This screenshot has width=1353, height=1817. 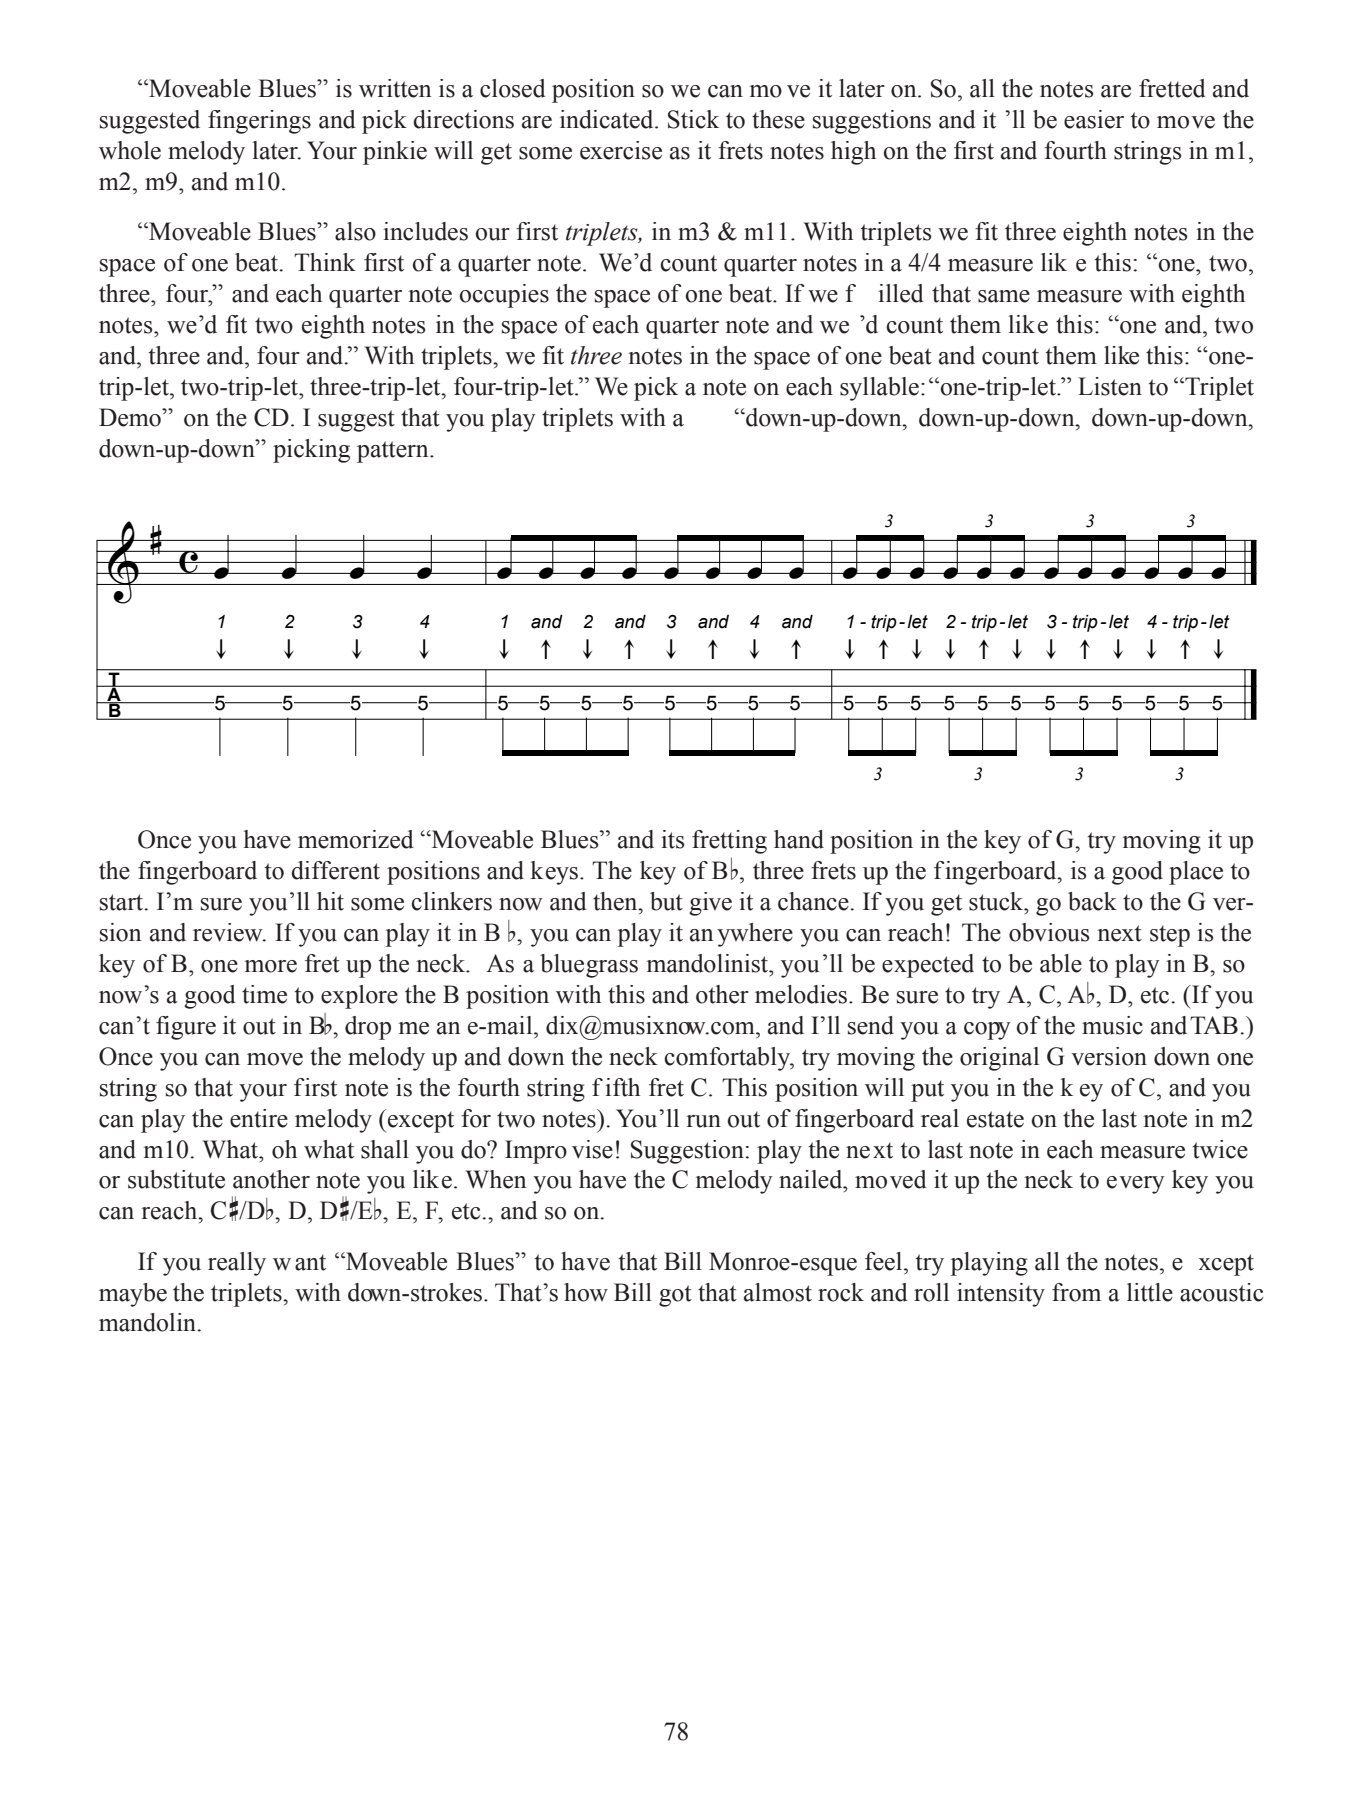 What do you see at coordinates (693, 119) in the screenshot?
I see `Stick` at bounding box center [693, 119].
